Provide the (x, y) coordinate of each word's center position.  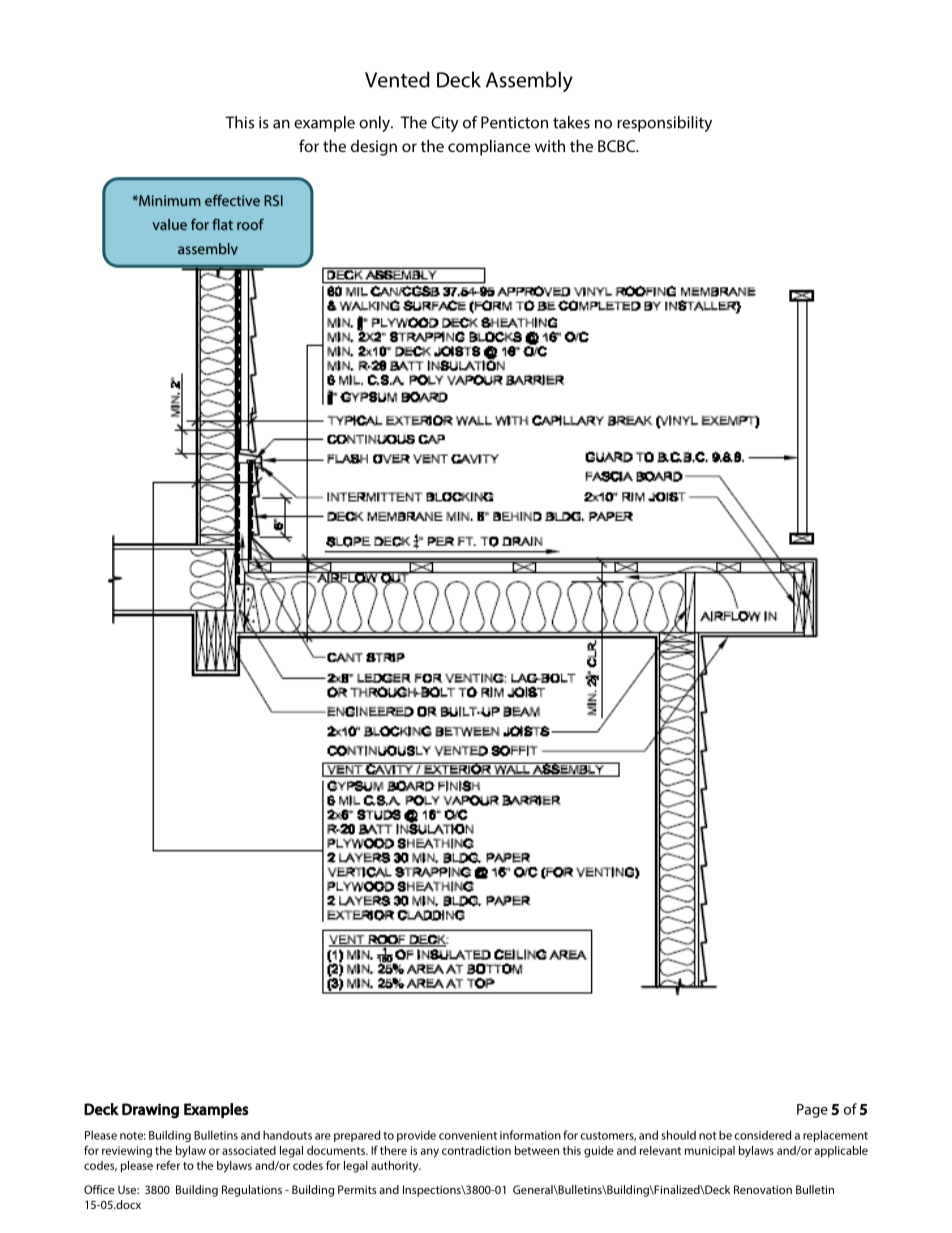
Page (812, 1111)
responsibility (664, 124)
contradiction (476, 1150)
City (445, 124)
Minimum (169, 200)
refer (168, 1165)
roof (250, 224)
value (169, 224)
